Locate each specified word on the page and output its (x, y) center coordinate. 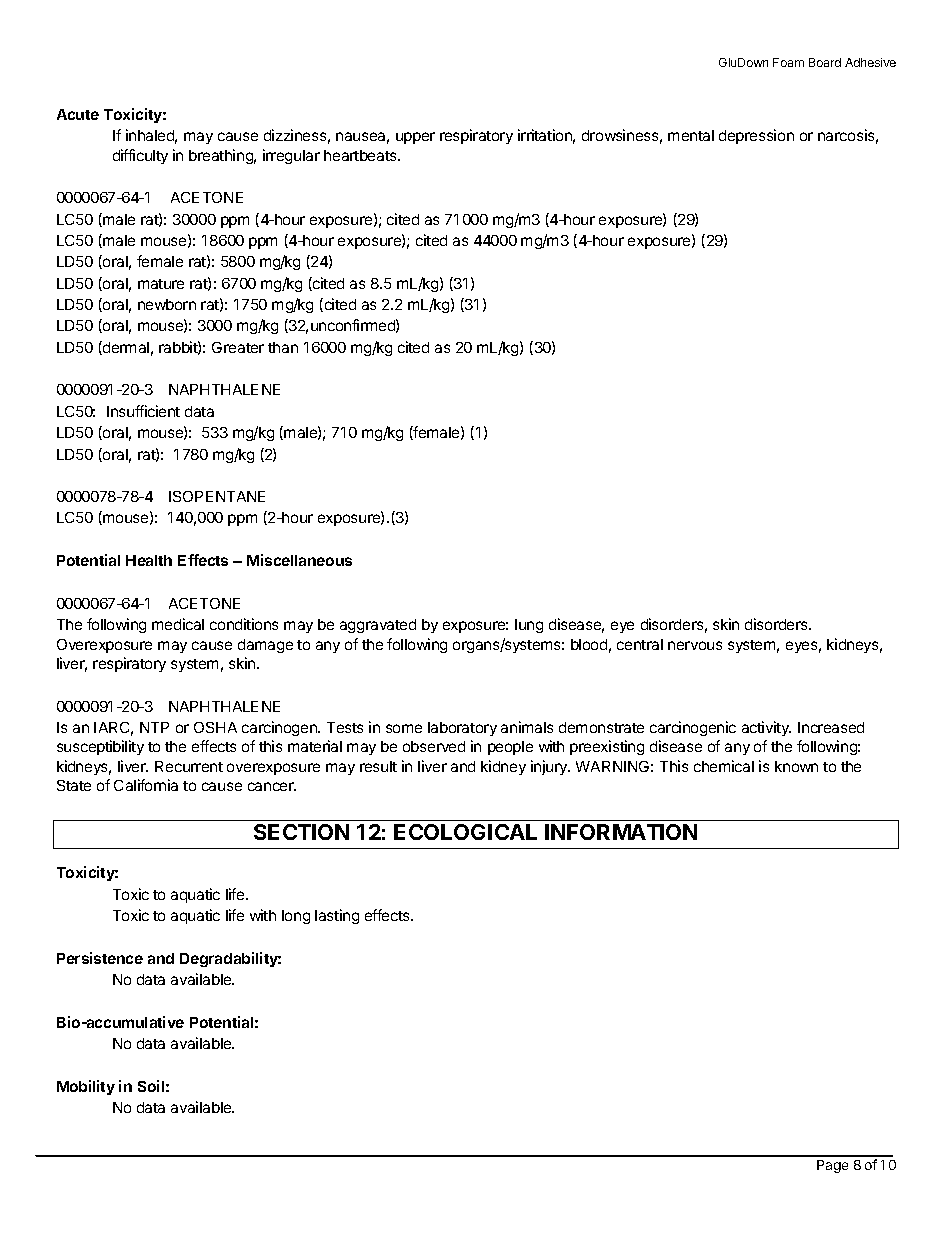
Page (832, 1166)
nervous (695, 645)
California (146, 785)
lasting (337, 916)
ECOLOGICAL (465, 832)
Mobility (86, 1087)
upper (415, 138)
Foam (788, 62)
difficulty (140, 156)
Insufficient (143, 411)
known (796, 766)
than (283, 347)
